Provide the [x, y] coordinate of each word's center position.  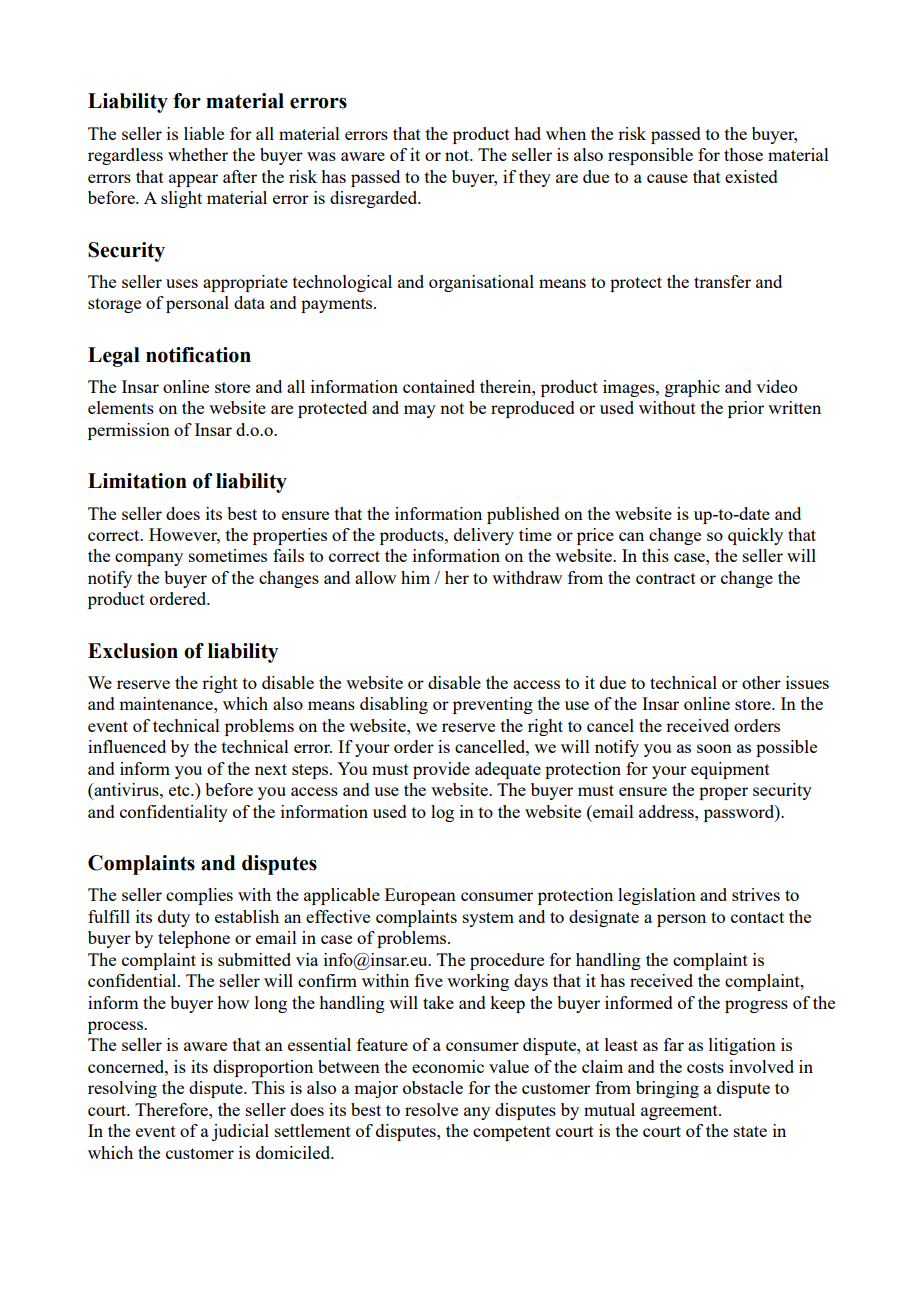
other [761, 682]
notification [198, 355]
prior [746, 409]
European [420, 896]
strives [756, 894]
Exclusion [133, 651]
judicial [240, 1132]
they [535, 178]
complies [199, 896]
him [415, 577]
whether [198, 154]
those [743, 154]
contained [439, 386]
